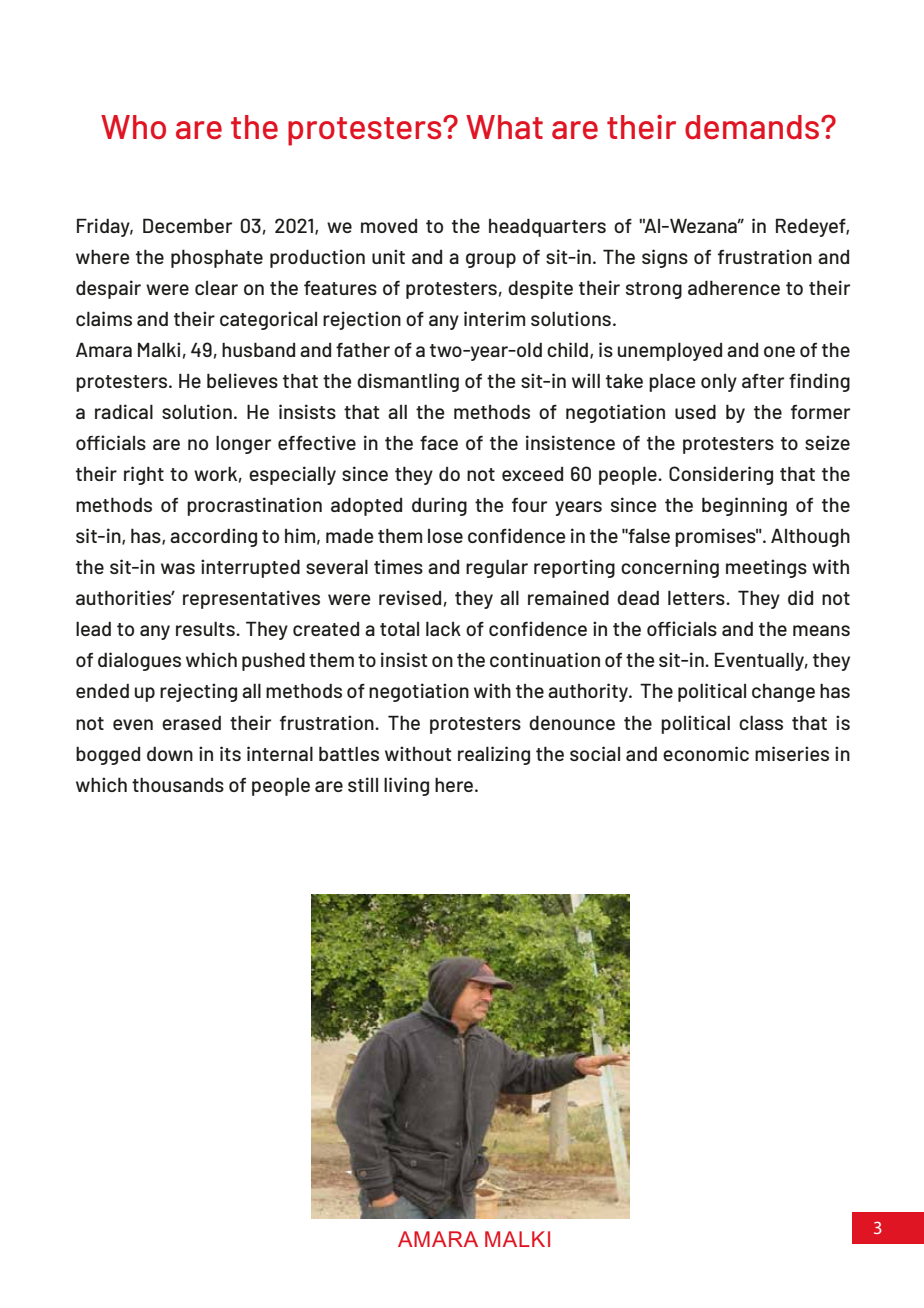 This page has height=1308, width=924. What do you see at coordinates (654, 290) in the page?
I see `strong` at bounding box center [654, 290].
